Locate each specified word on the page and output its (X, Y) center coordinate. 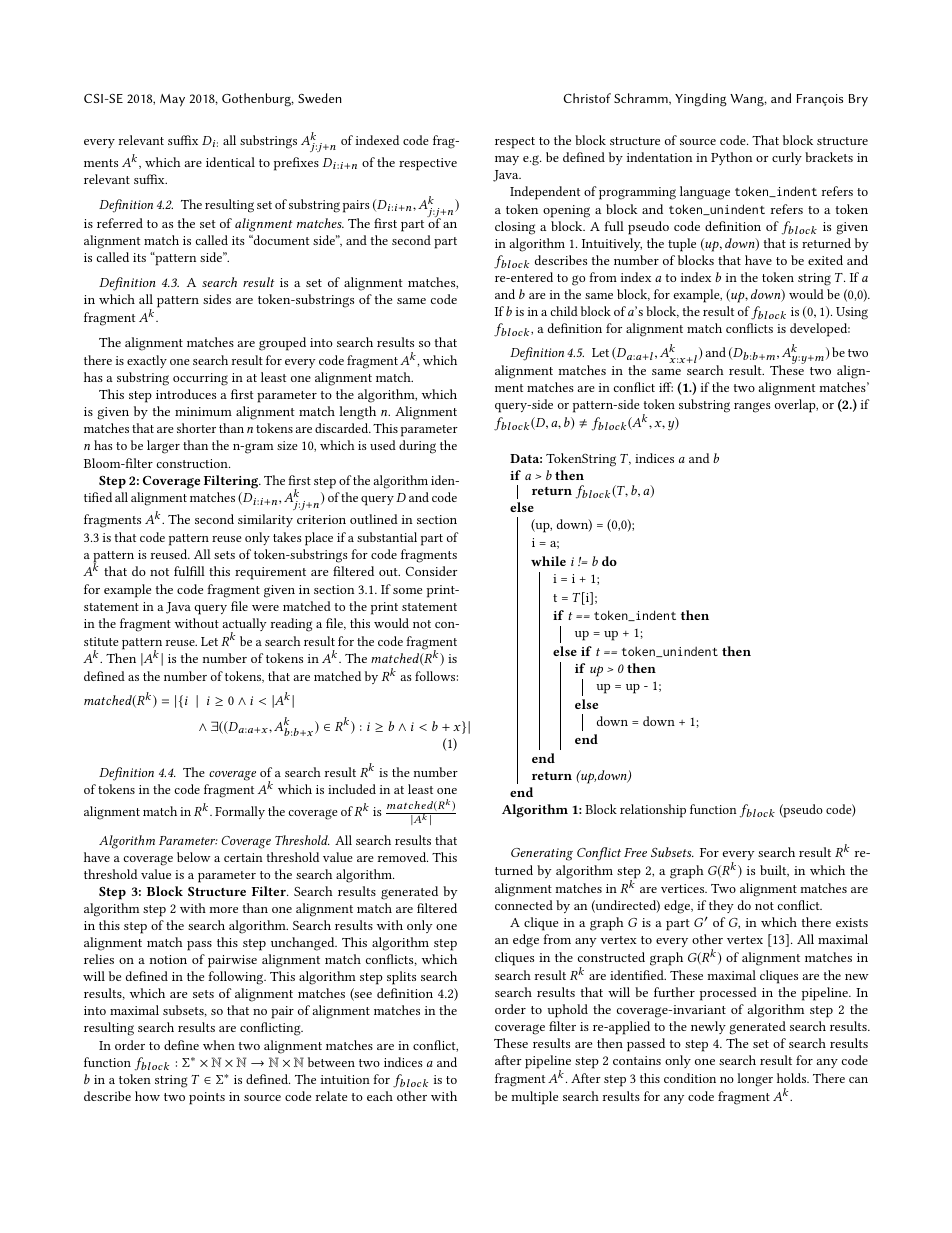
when (219, 1045)
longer (755, 1080)
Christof (587, 98)
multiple (534, 1098)
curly (787, 158)
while (548, 561)
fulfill (189, 571)
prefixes (296, 164)
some (407, 591)
